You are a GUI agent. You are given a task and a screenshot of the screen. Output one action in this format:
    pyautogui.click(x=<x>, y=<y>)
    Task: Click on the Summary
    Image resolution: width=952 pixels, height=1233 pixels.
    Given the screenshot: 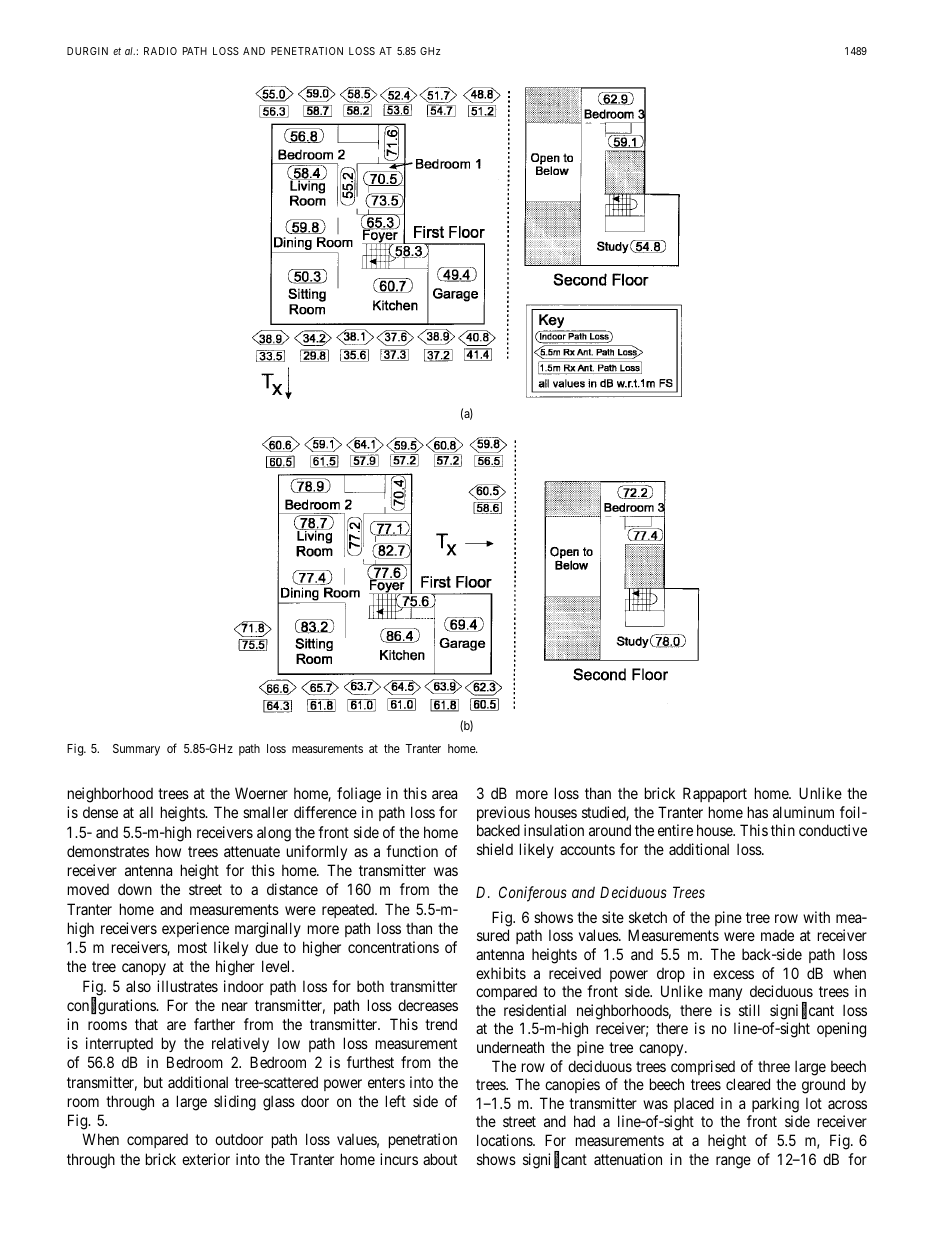 What is the action you would take?
    pyautogui.click(x=136, y=750)
